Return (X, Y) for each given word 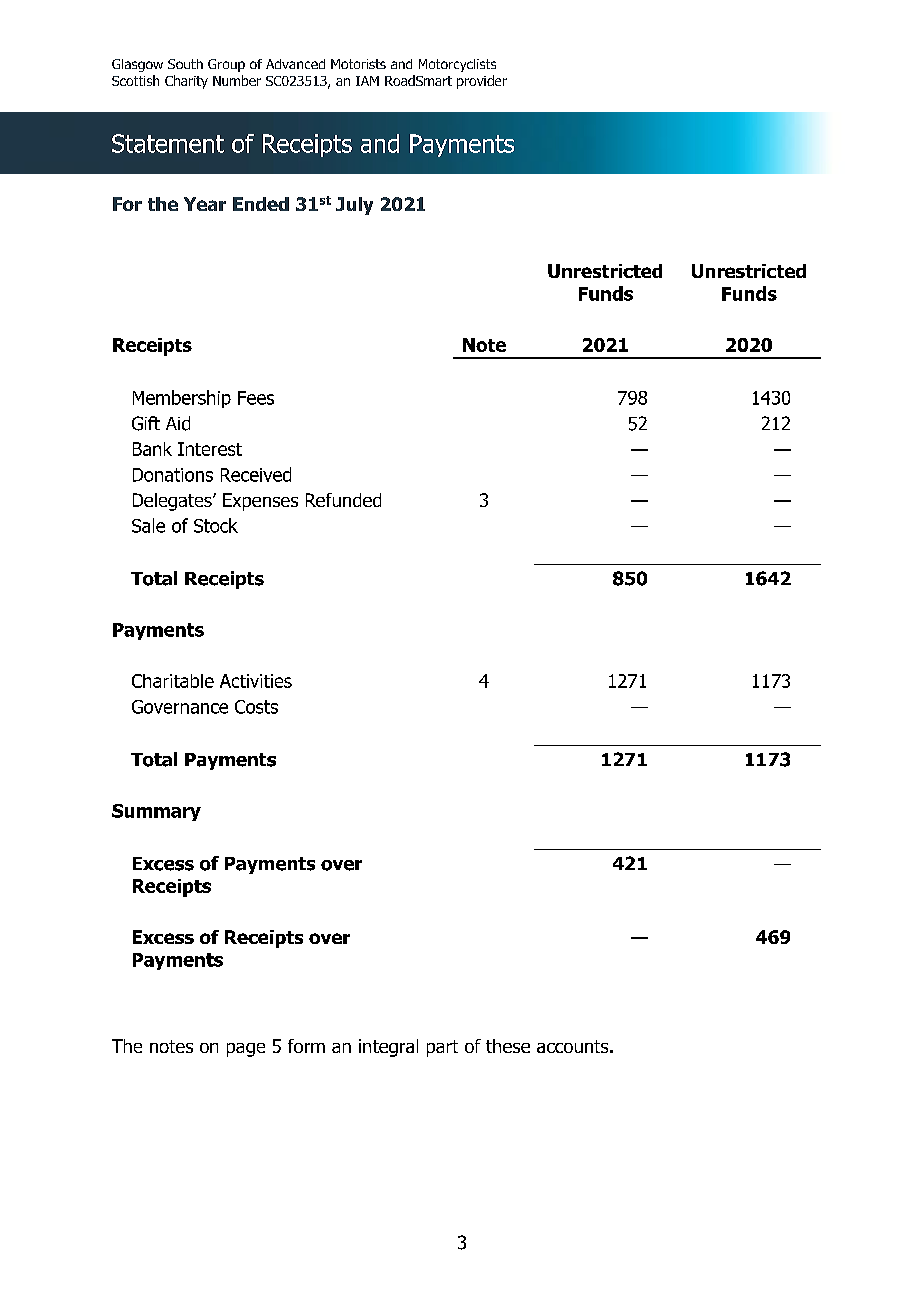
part (442, 1048)
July (354, 206)
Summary (156, 812)
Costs (256, 707)
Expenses (260, 502)
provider (482, 82)
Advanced (295, 64)
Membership (182, 399)
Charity (186, 82)
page (246, 1050)
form (306, 1046)
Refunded (343, 500)
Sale (148, 525)
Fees (256, 398)
